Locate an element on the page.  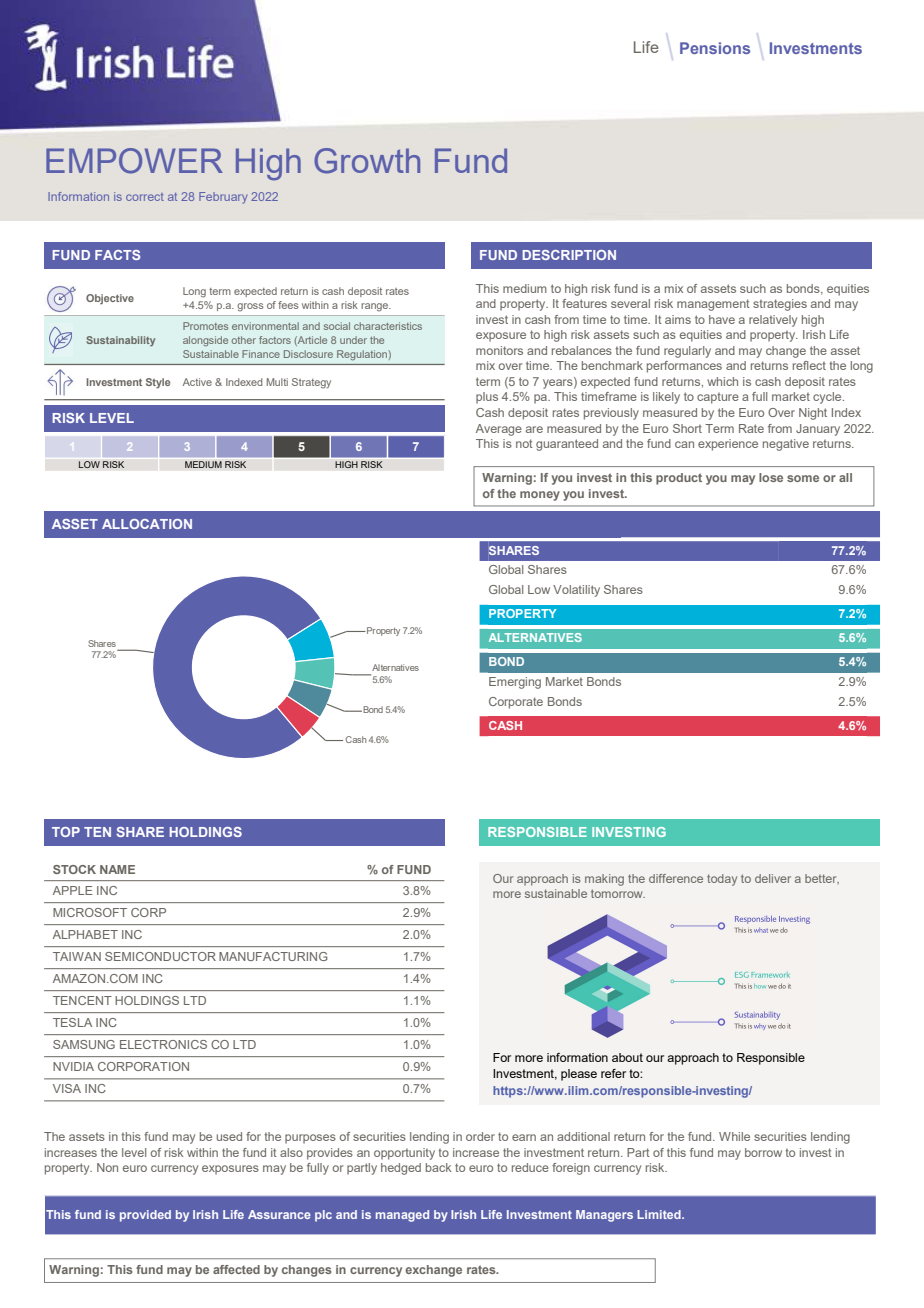
ALLOCATION is located at coordinates (147, 524).
